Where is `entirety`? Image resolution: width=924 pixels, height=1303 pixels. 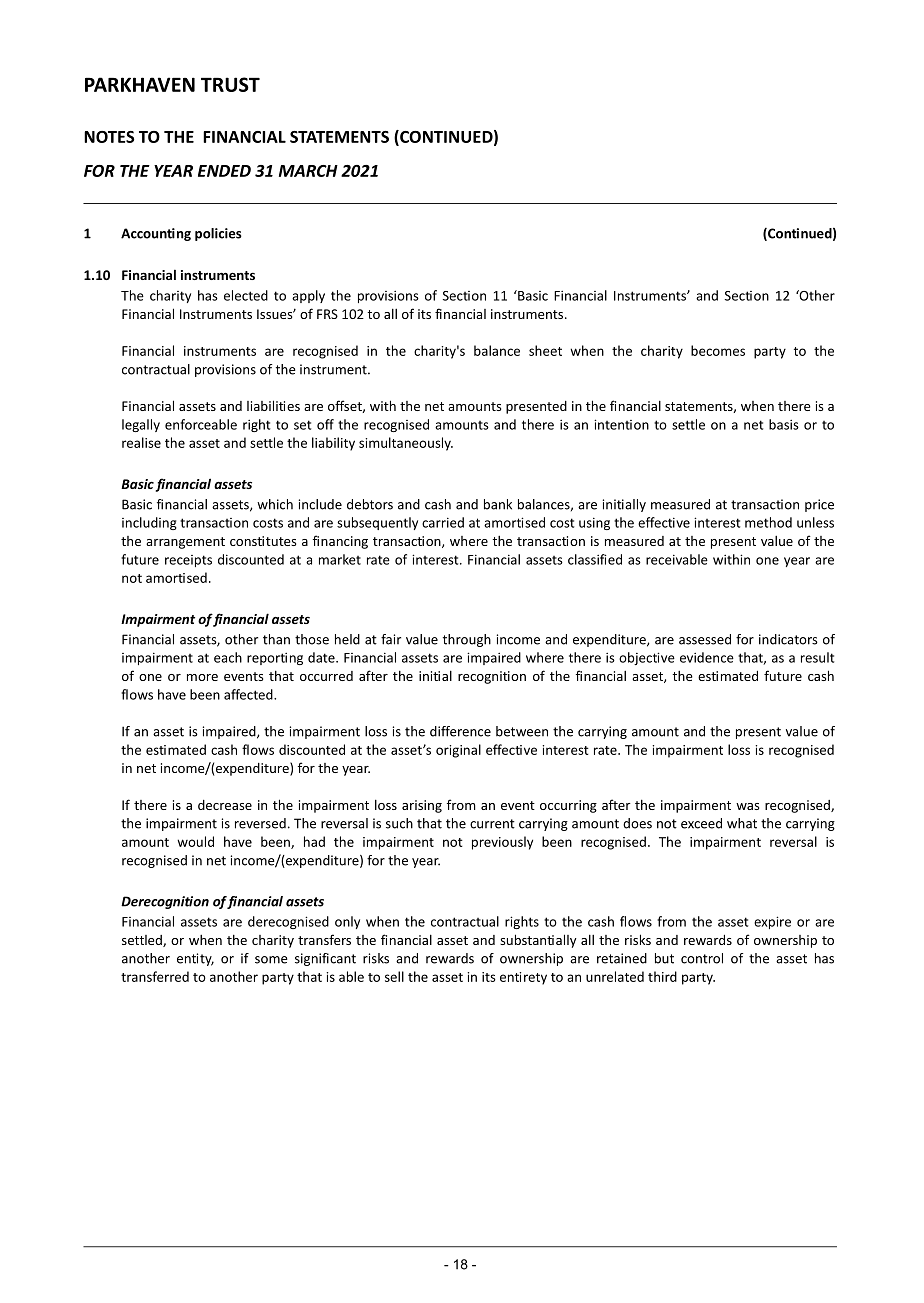 entirety is located at coordinates (523, 978).
